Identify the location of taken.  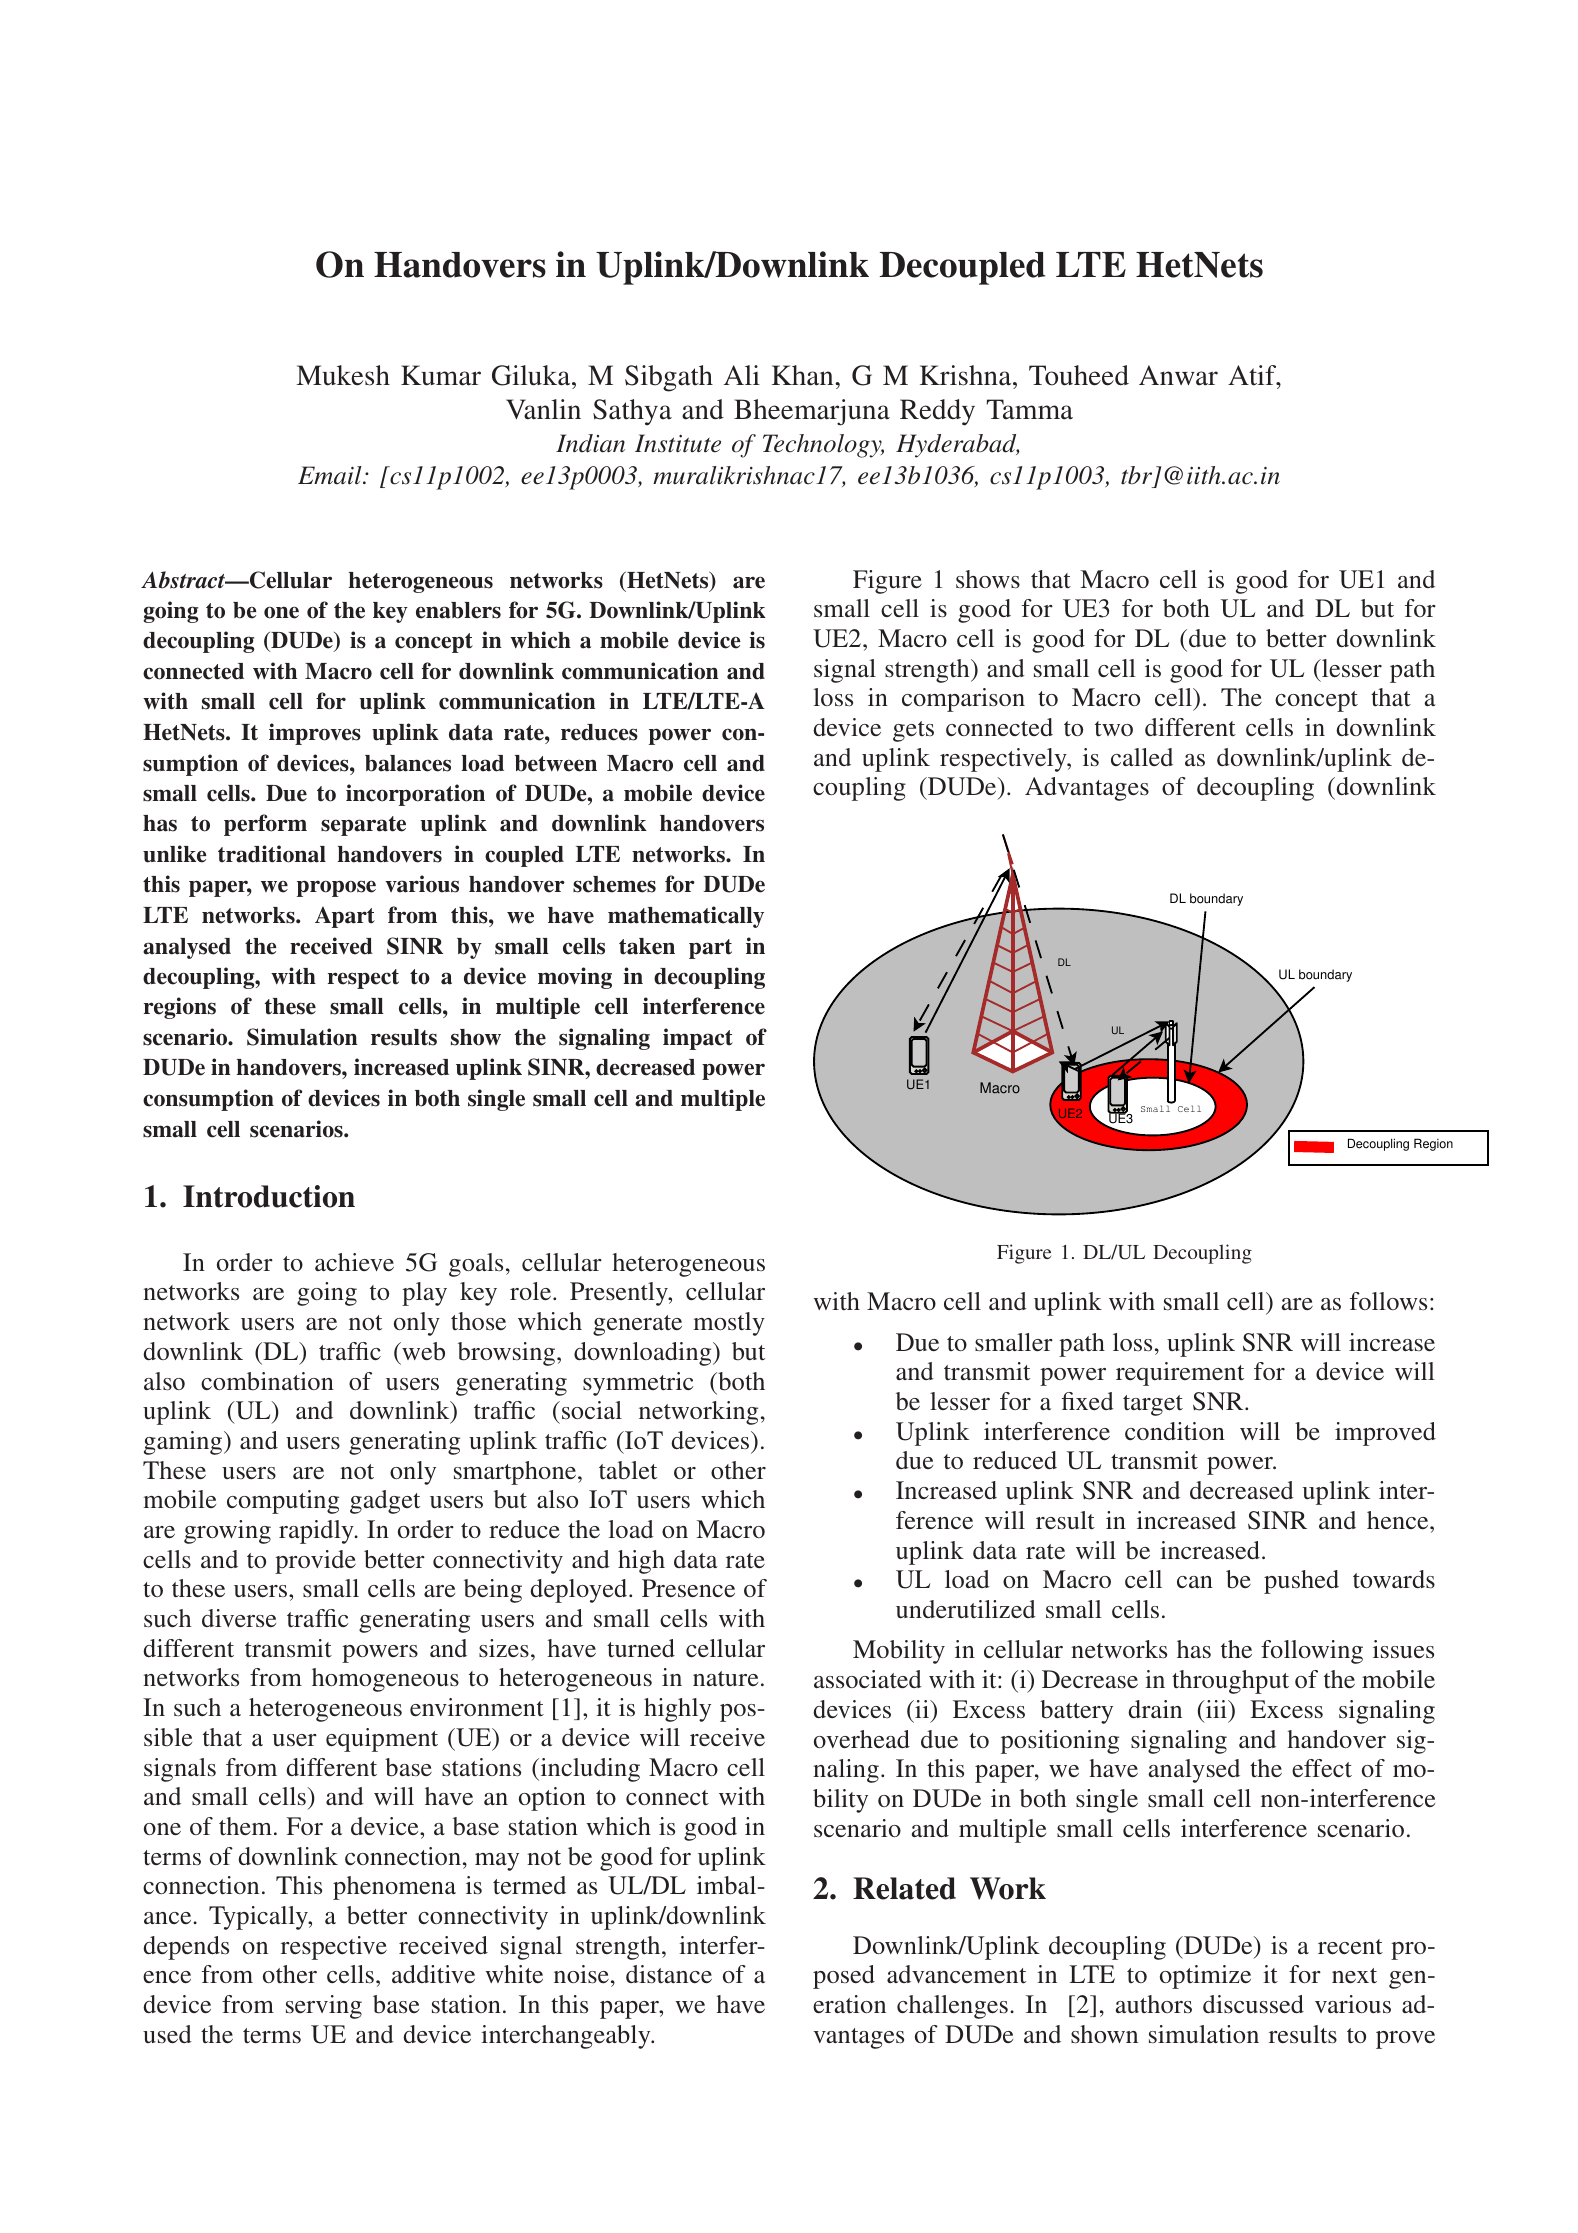
(647, 946).
